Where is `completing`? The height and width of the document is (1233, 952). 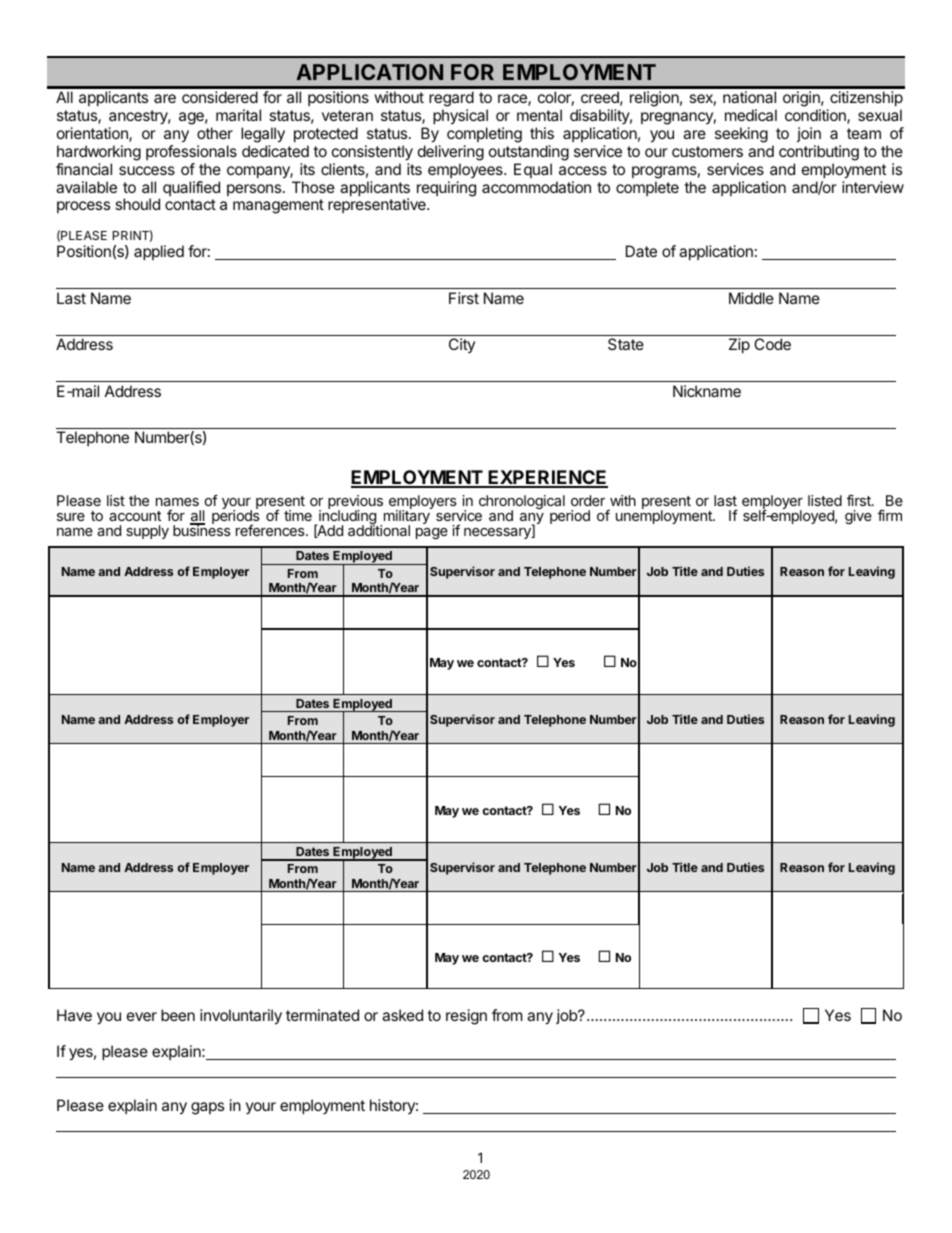
completing is located at coordinates (484, 135).
